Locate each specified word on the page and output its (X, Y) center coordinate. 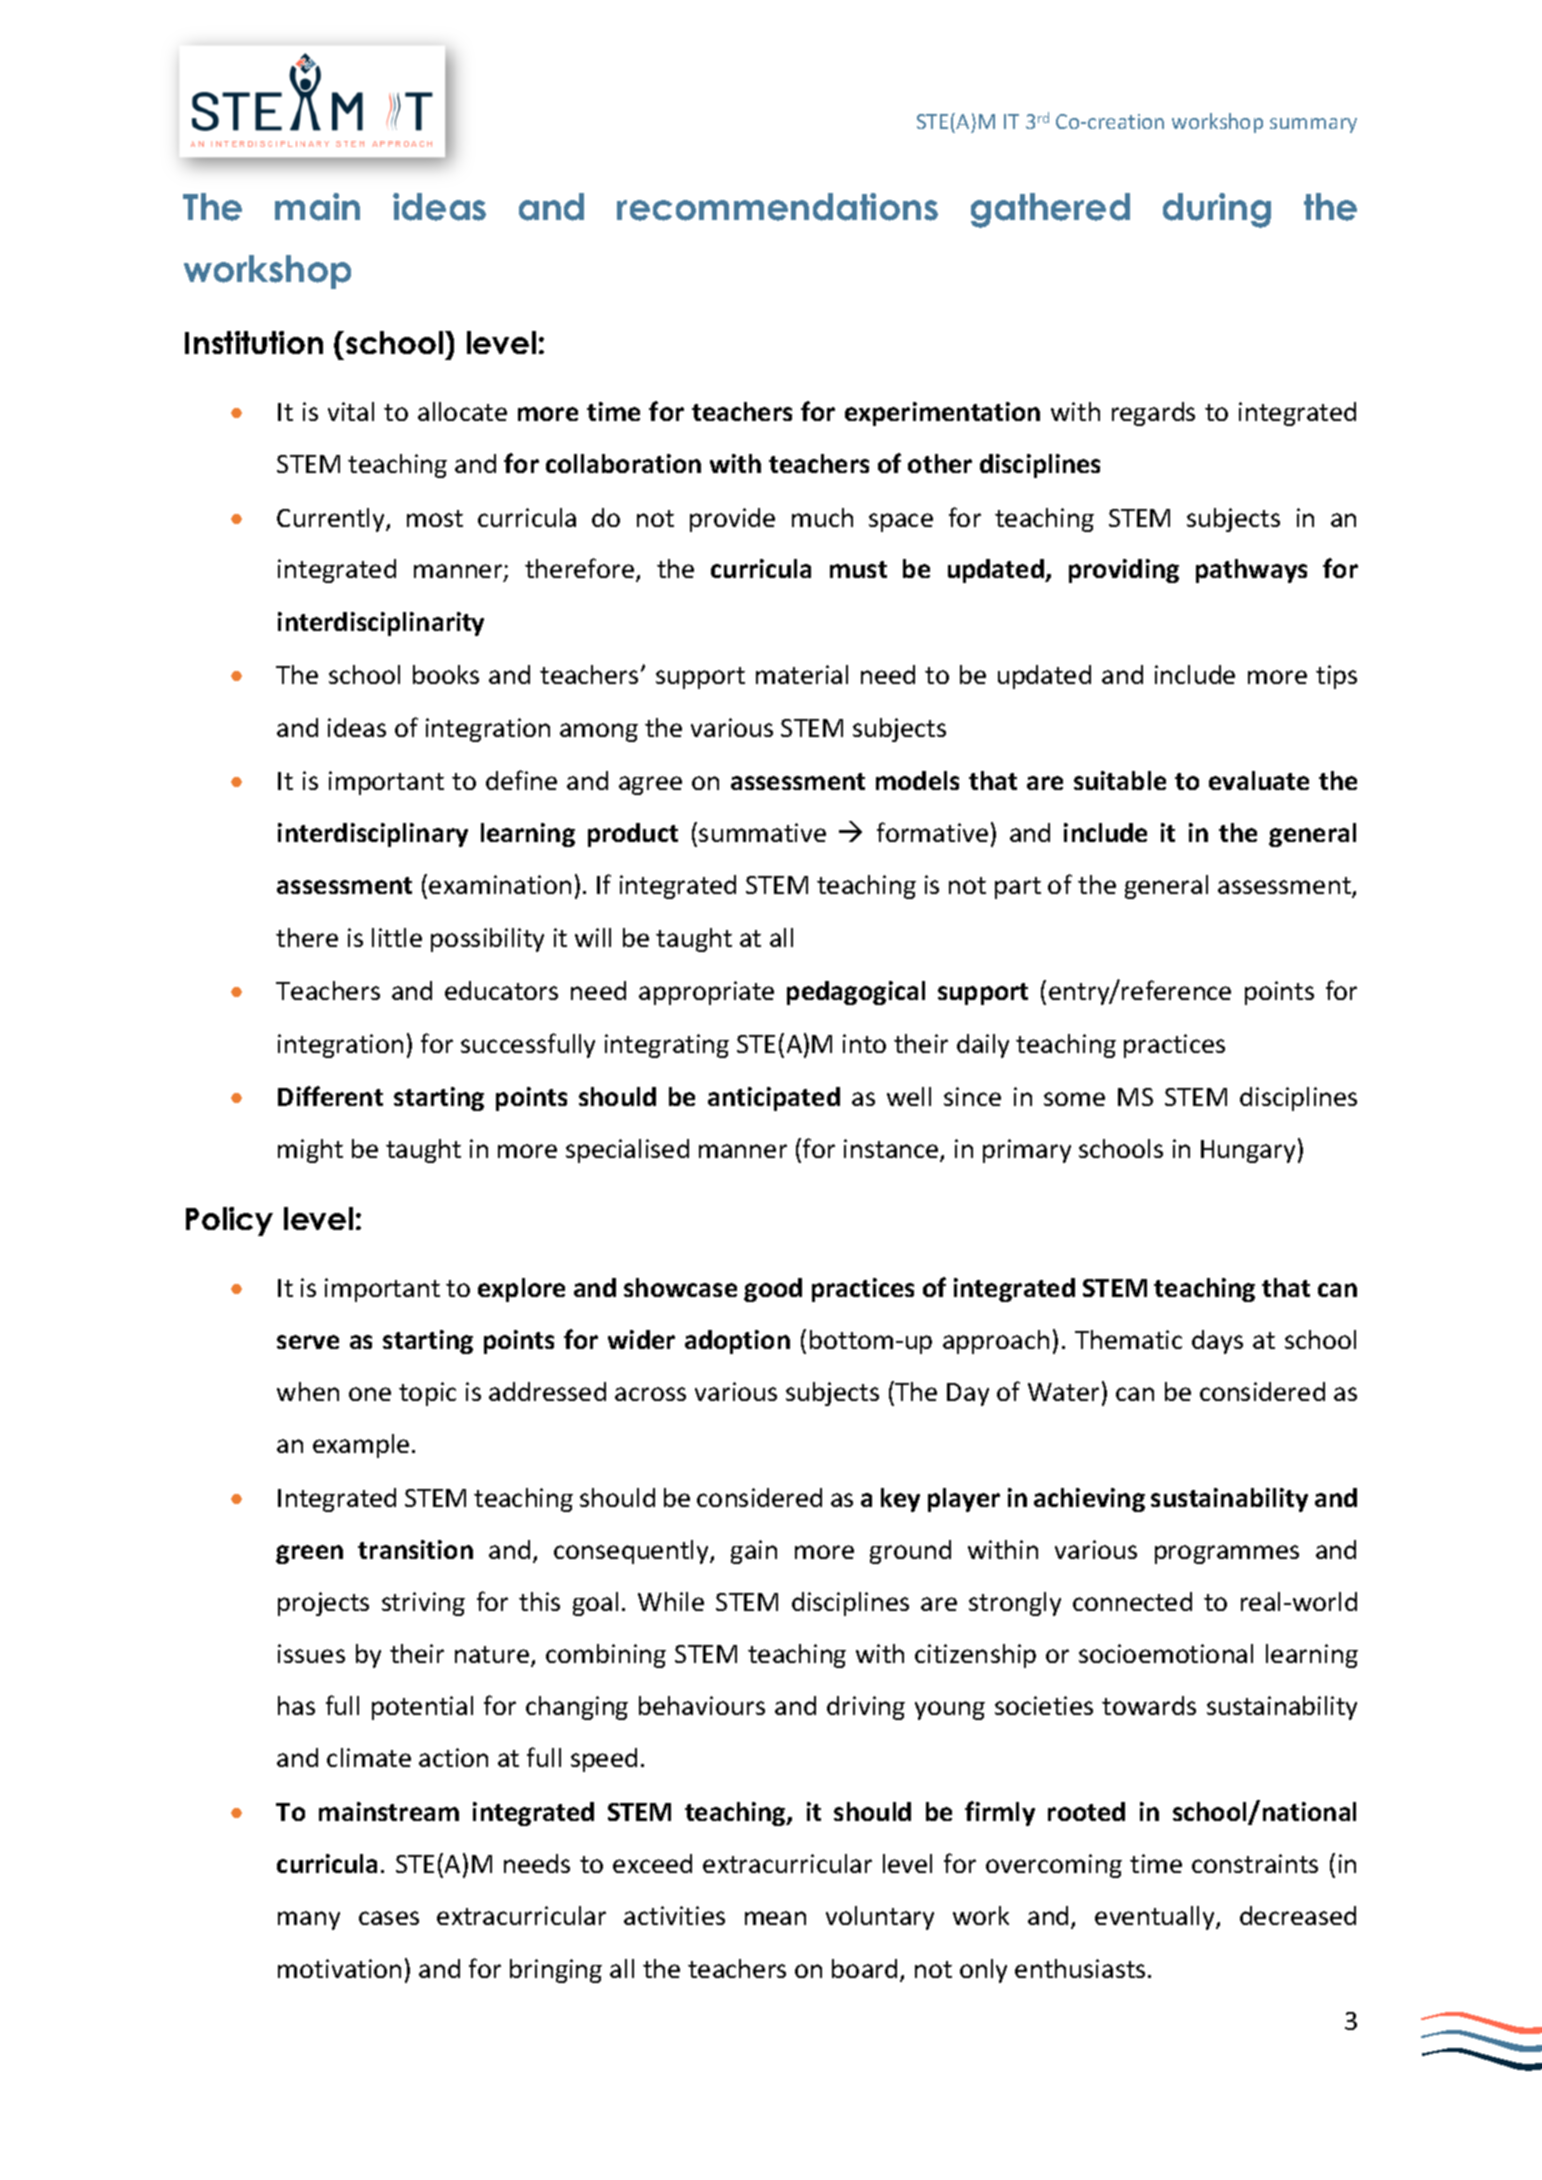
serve (308, 1342)
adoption (737, 1342)
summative (762, 832)
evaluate (1259, 780)
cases (389, 1918)
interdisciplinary (373, 835)
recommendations (777, 207)
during (1217, 210)
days (1217, 1342)
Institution (254, 342)
